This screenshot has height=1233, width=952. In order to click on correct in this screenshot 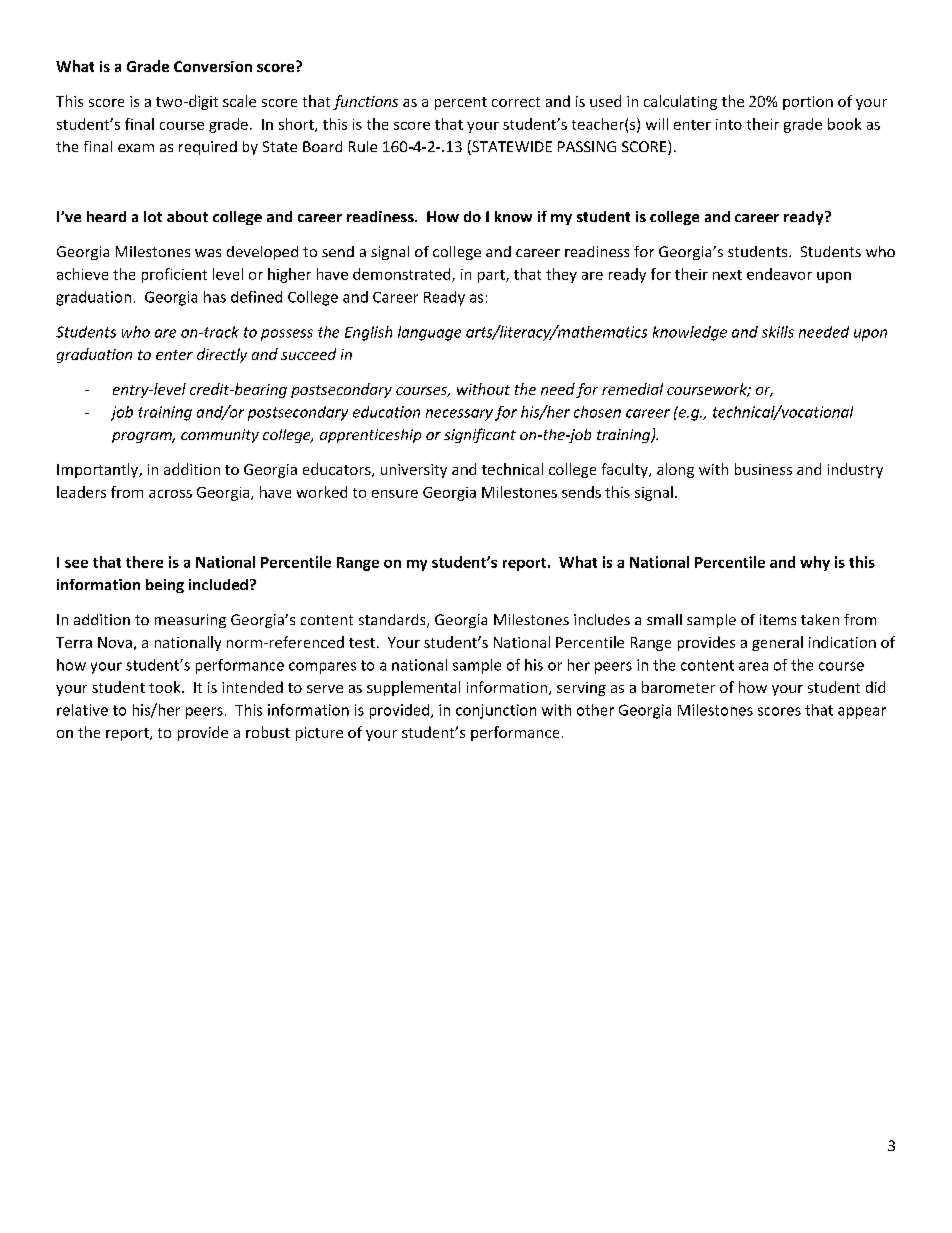, I will do `click(516, 102)`.
